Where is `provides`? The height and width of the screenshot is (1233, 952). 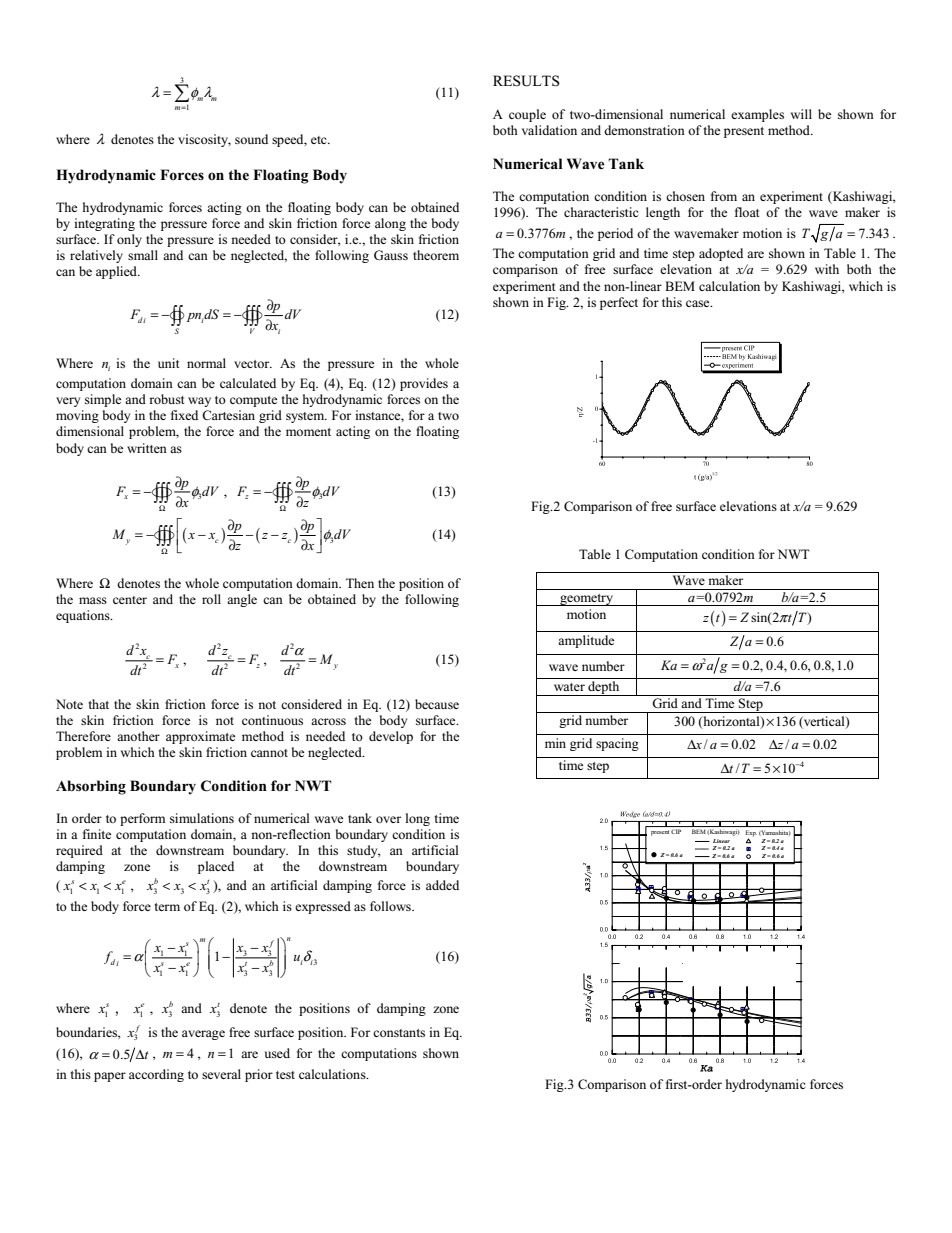 provides is located at coordinates (424, 384).
